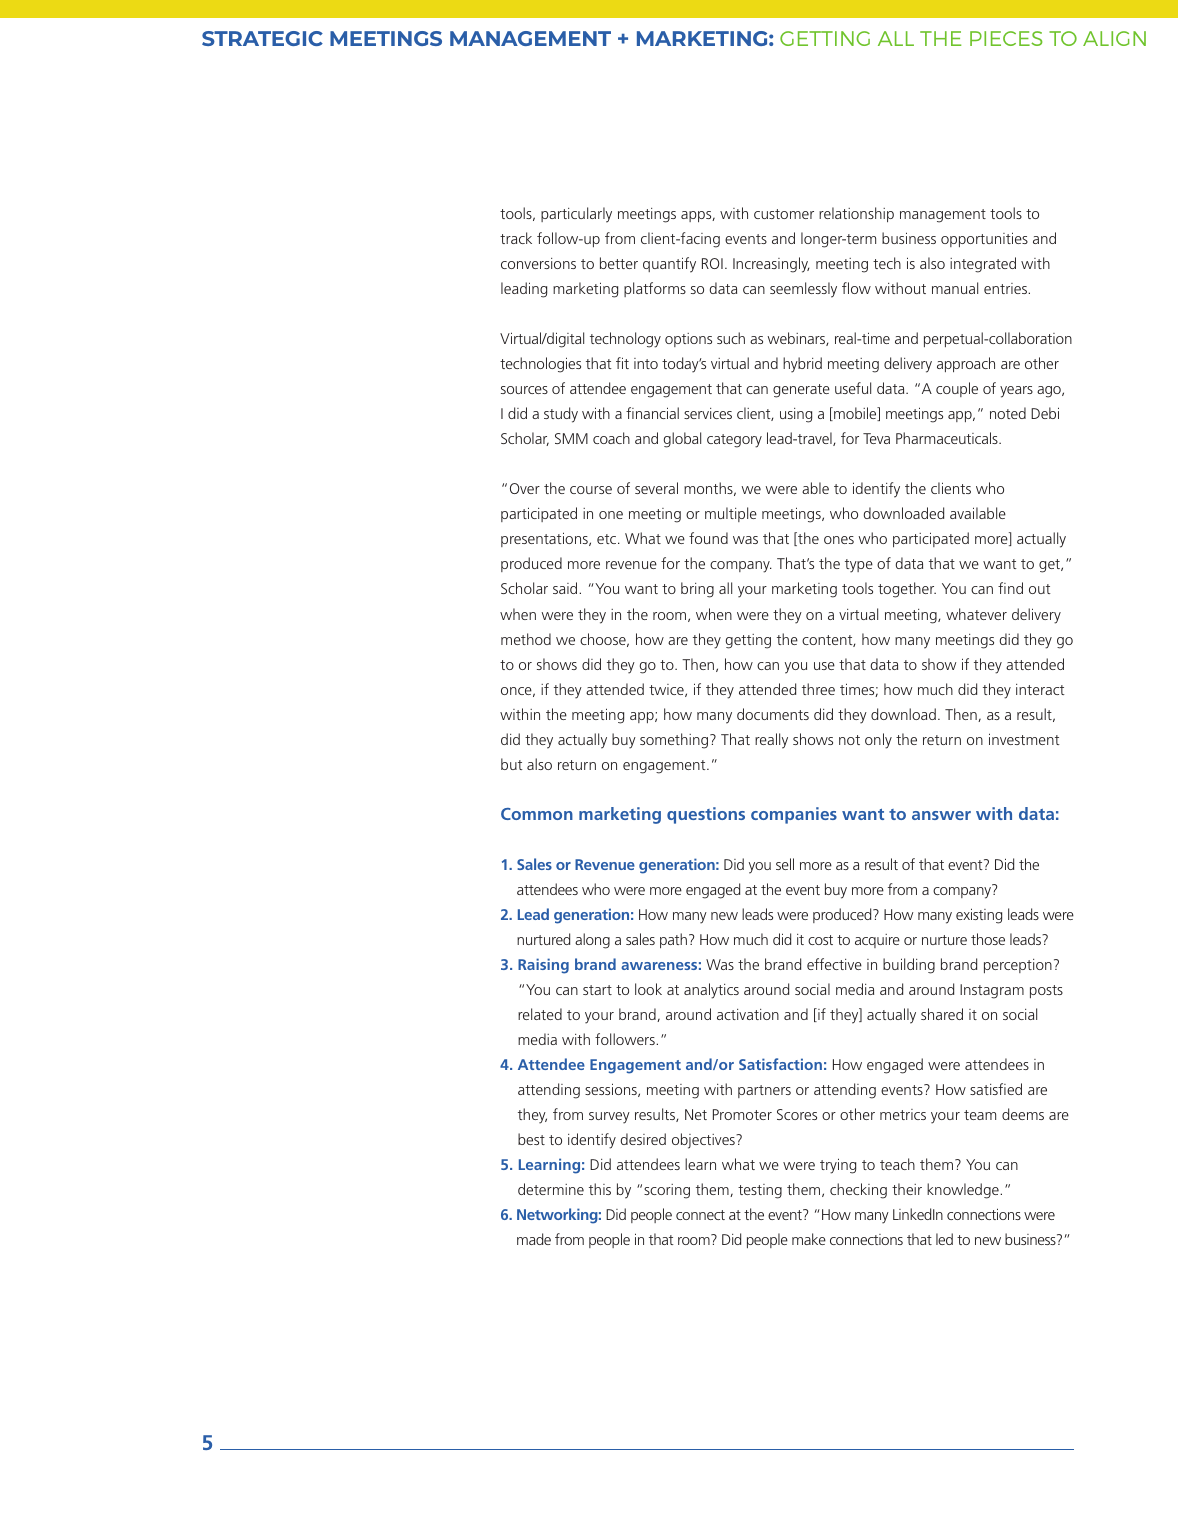 The width and height of the page is (1178, 1525). I want to click on STRATEGIC, so click(262, 38).
